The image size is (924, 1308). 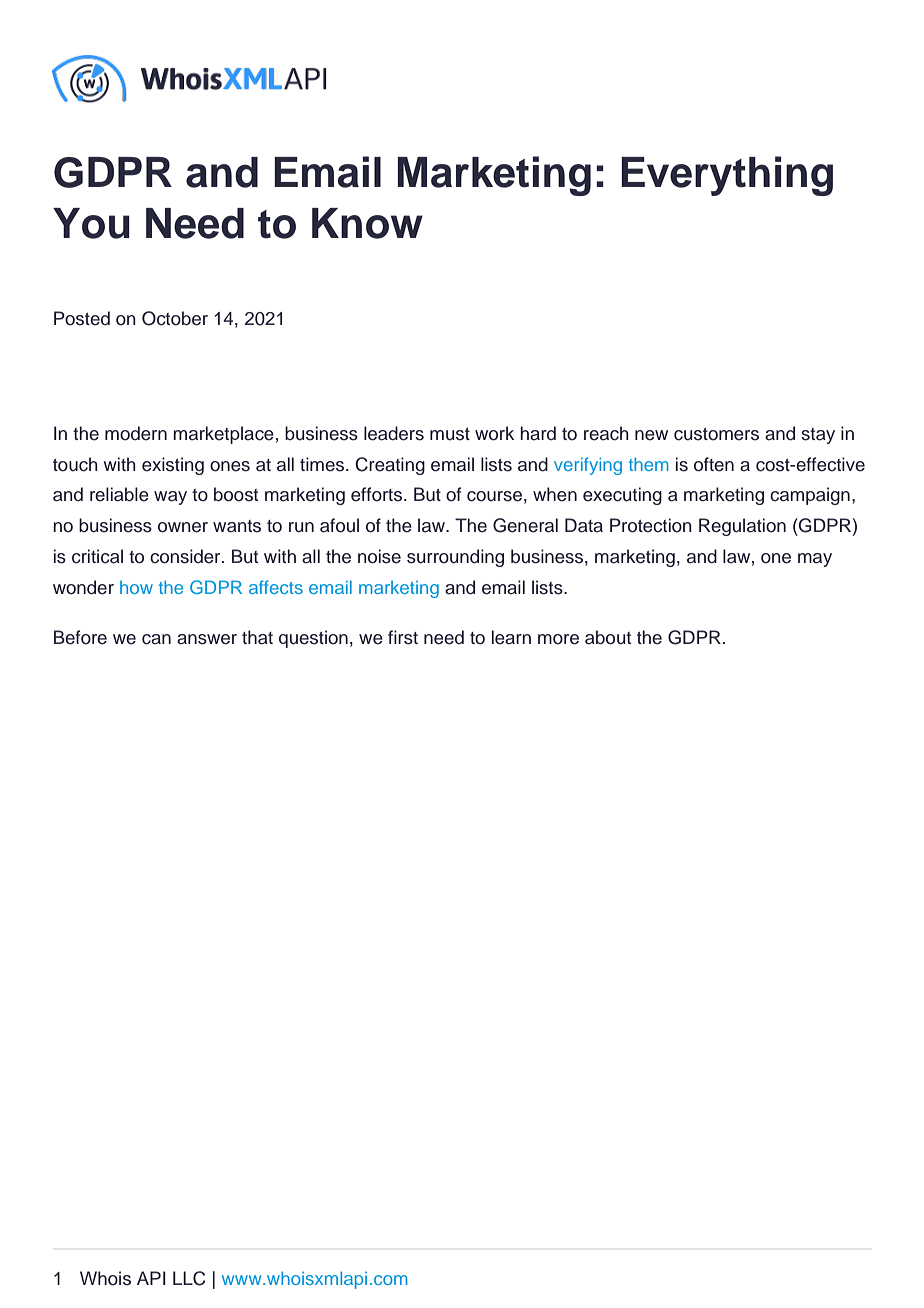 What do you see at coordinates (727, 176) in the screenshot?
I see `Everything` at bounding box center [727, 176].
